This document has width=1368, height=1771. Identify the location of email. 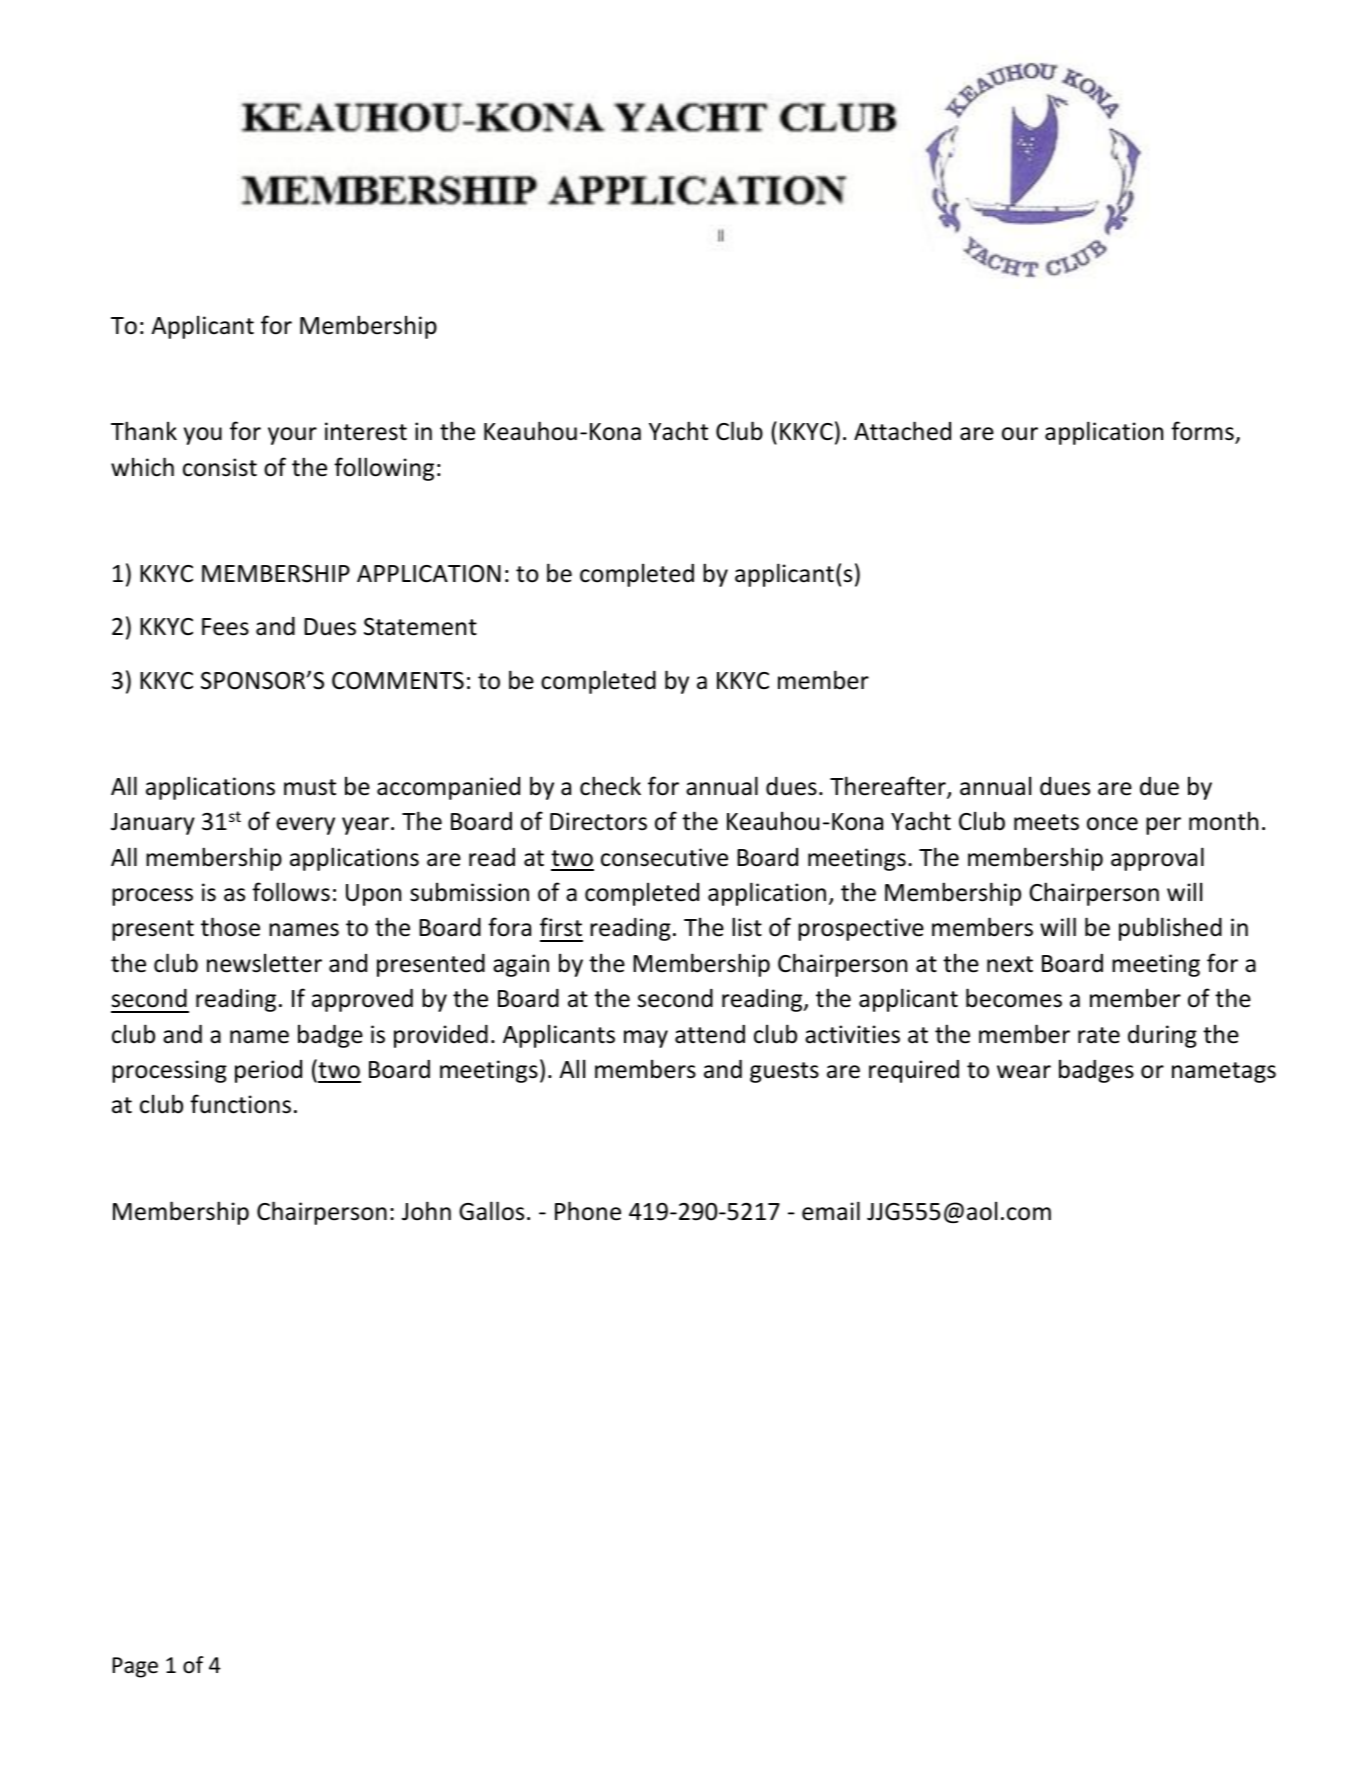
(831, 1211).
